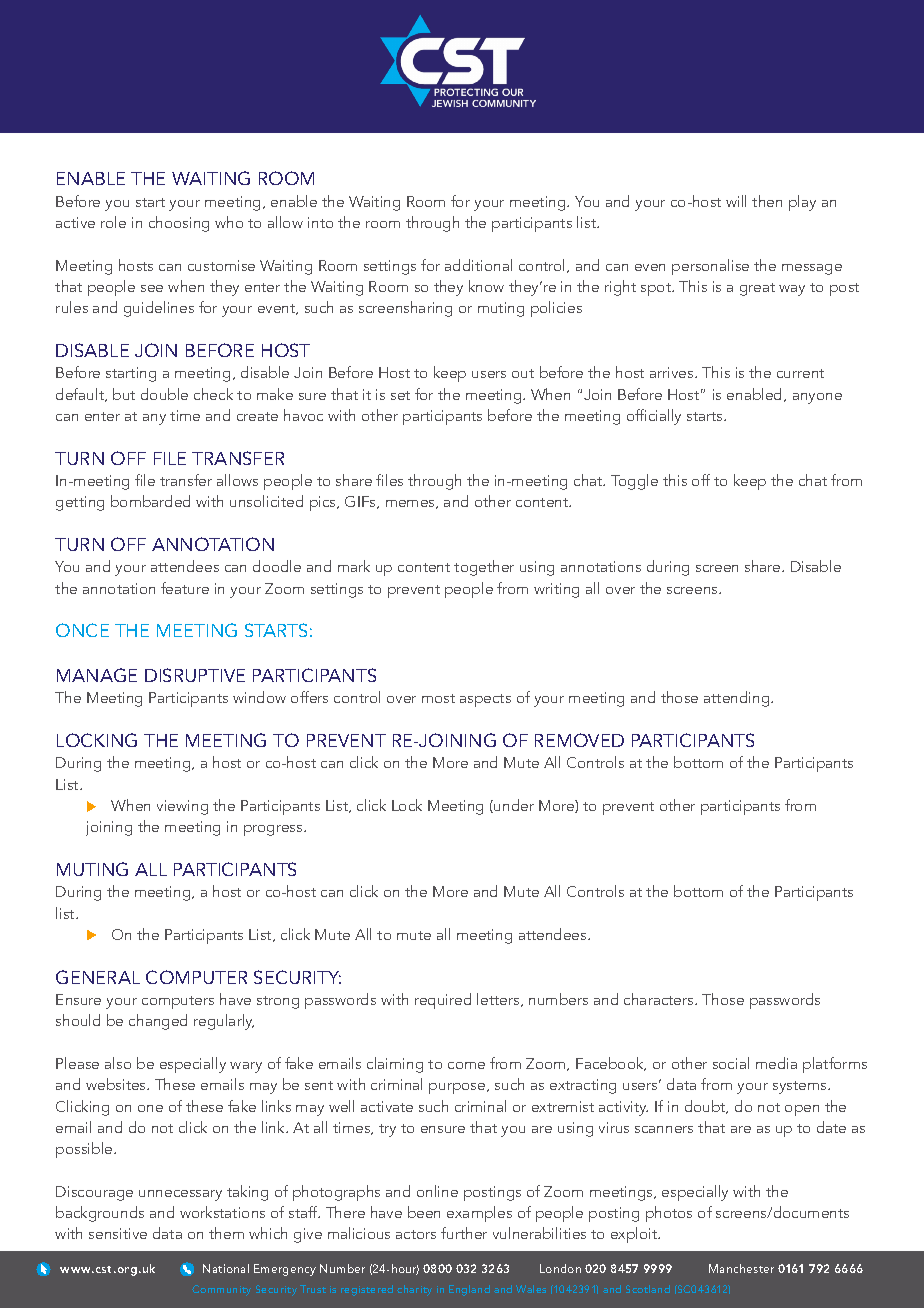 This screenshot has width=924, height=1308. Describe the element at coordinates (738, 699) in the screenshot. I see `attending` at that location.
